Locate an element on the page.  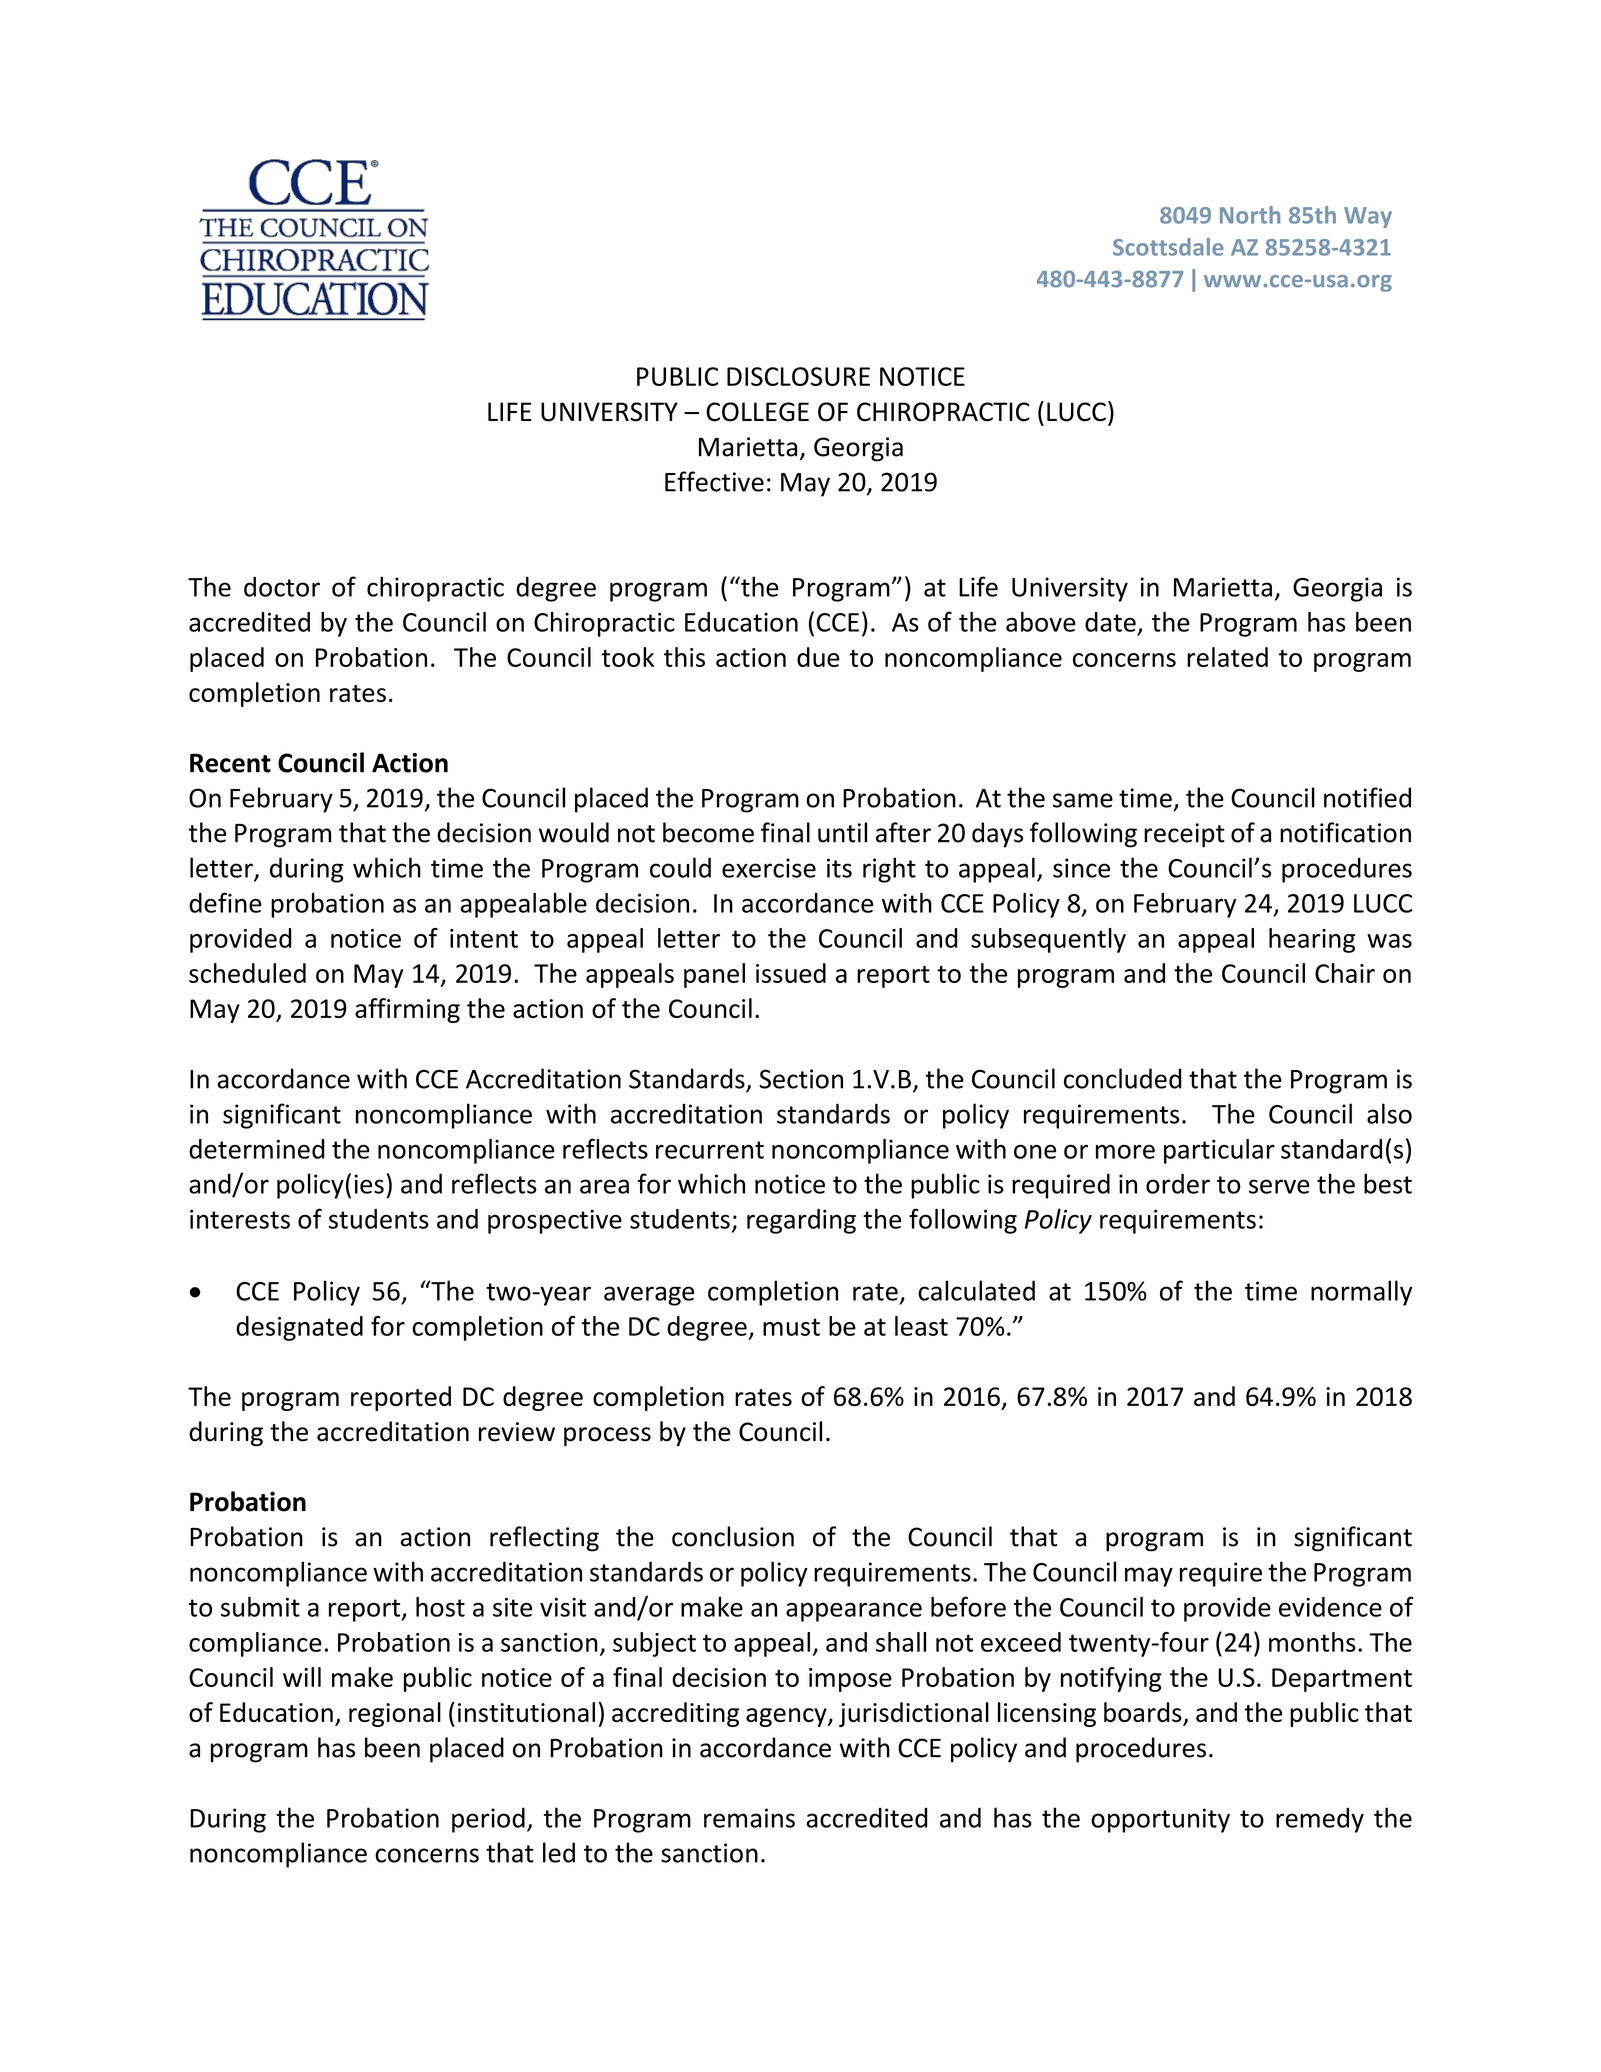
its is located at coordinates (839, 868).
